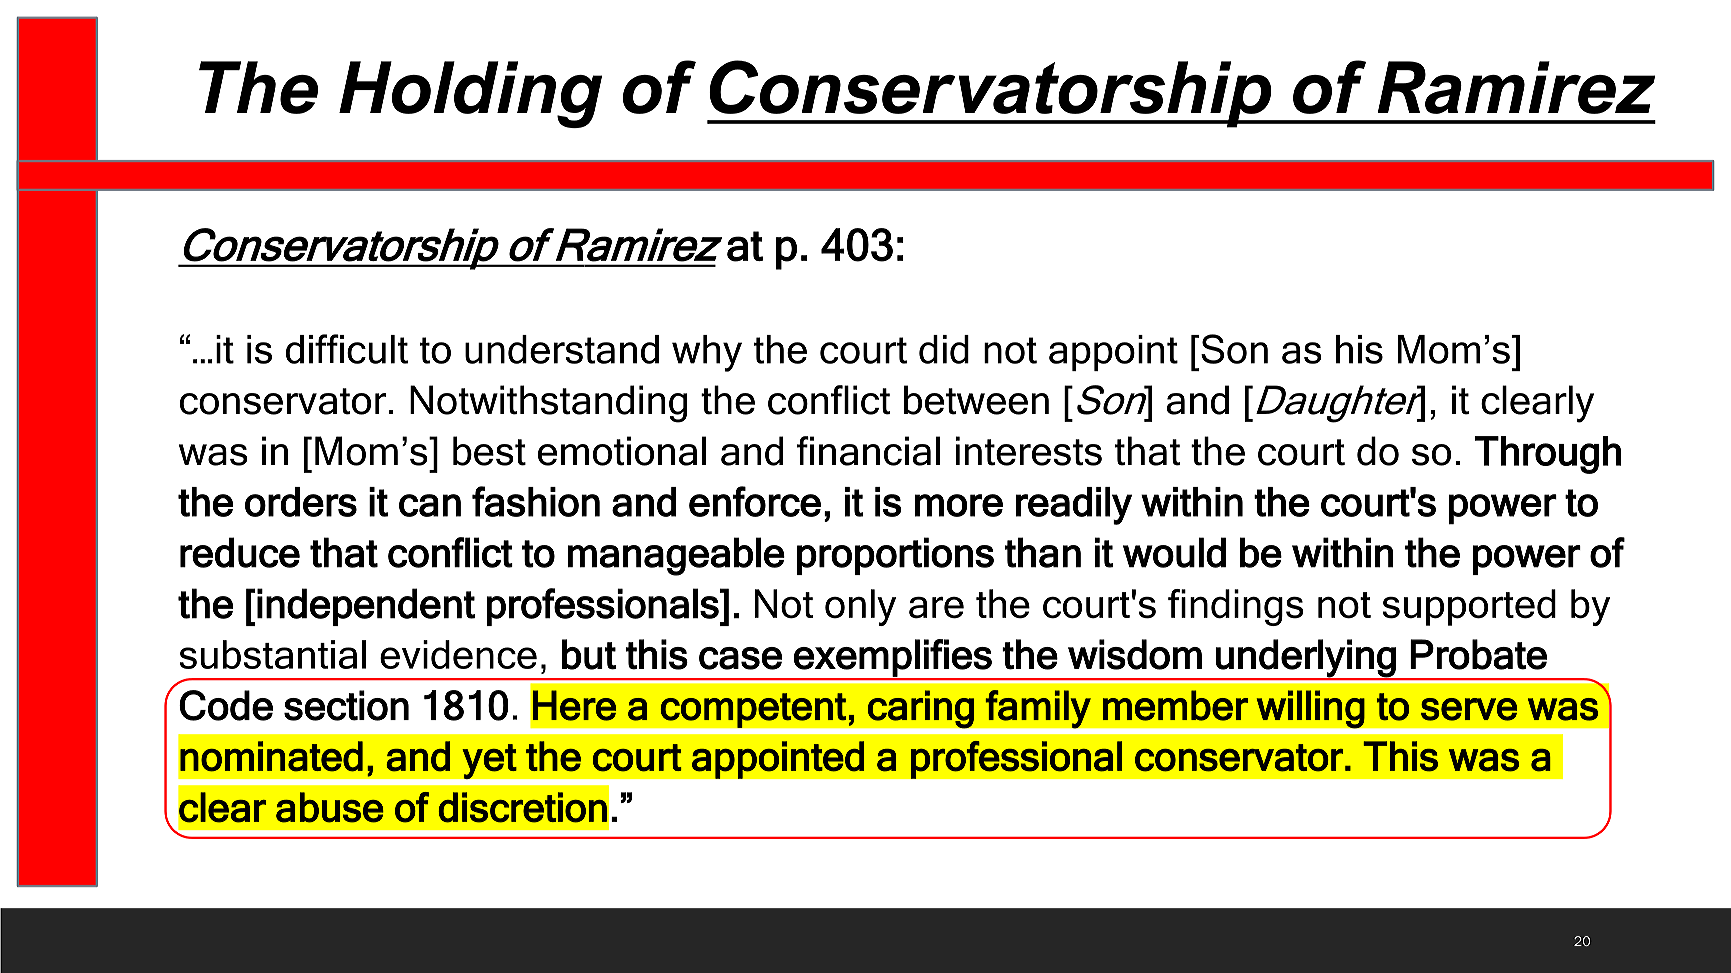 The width and height of the document is (1731, 973). Describe the element at coordinates (959, 505) in the document. I see `more` at that location.
